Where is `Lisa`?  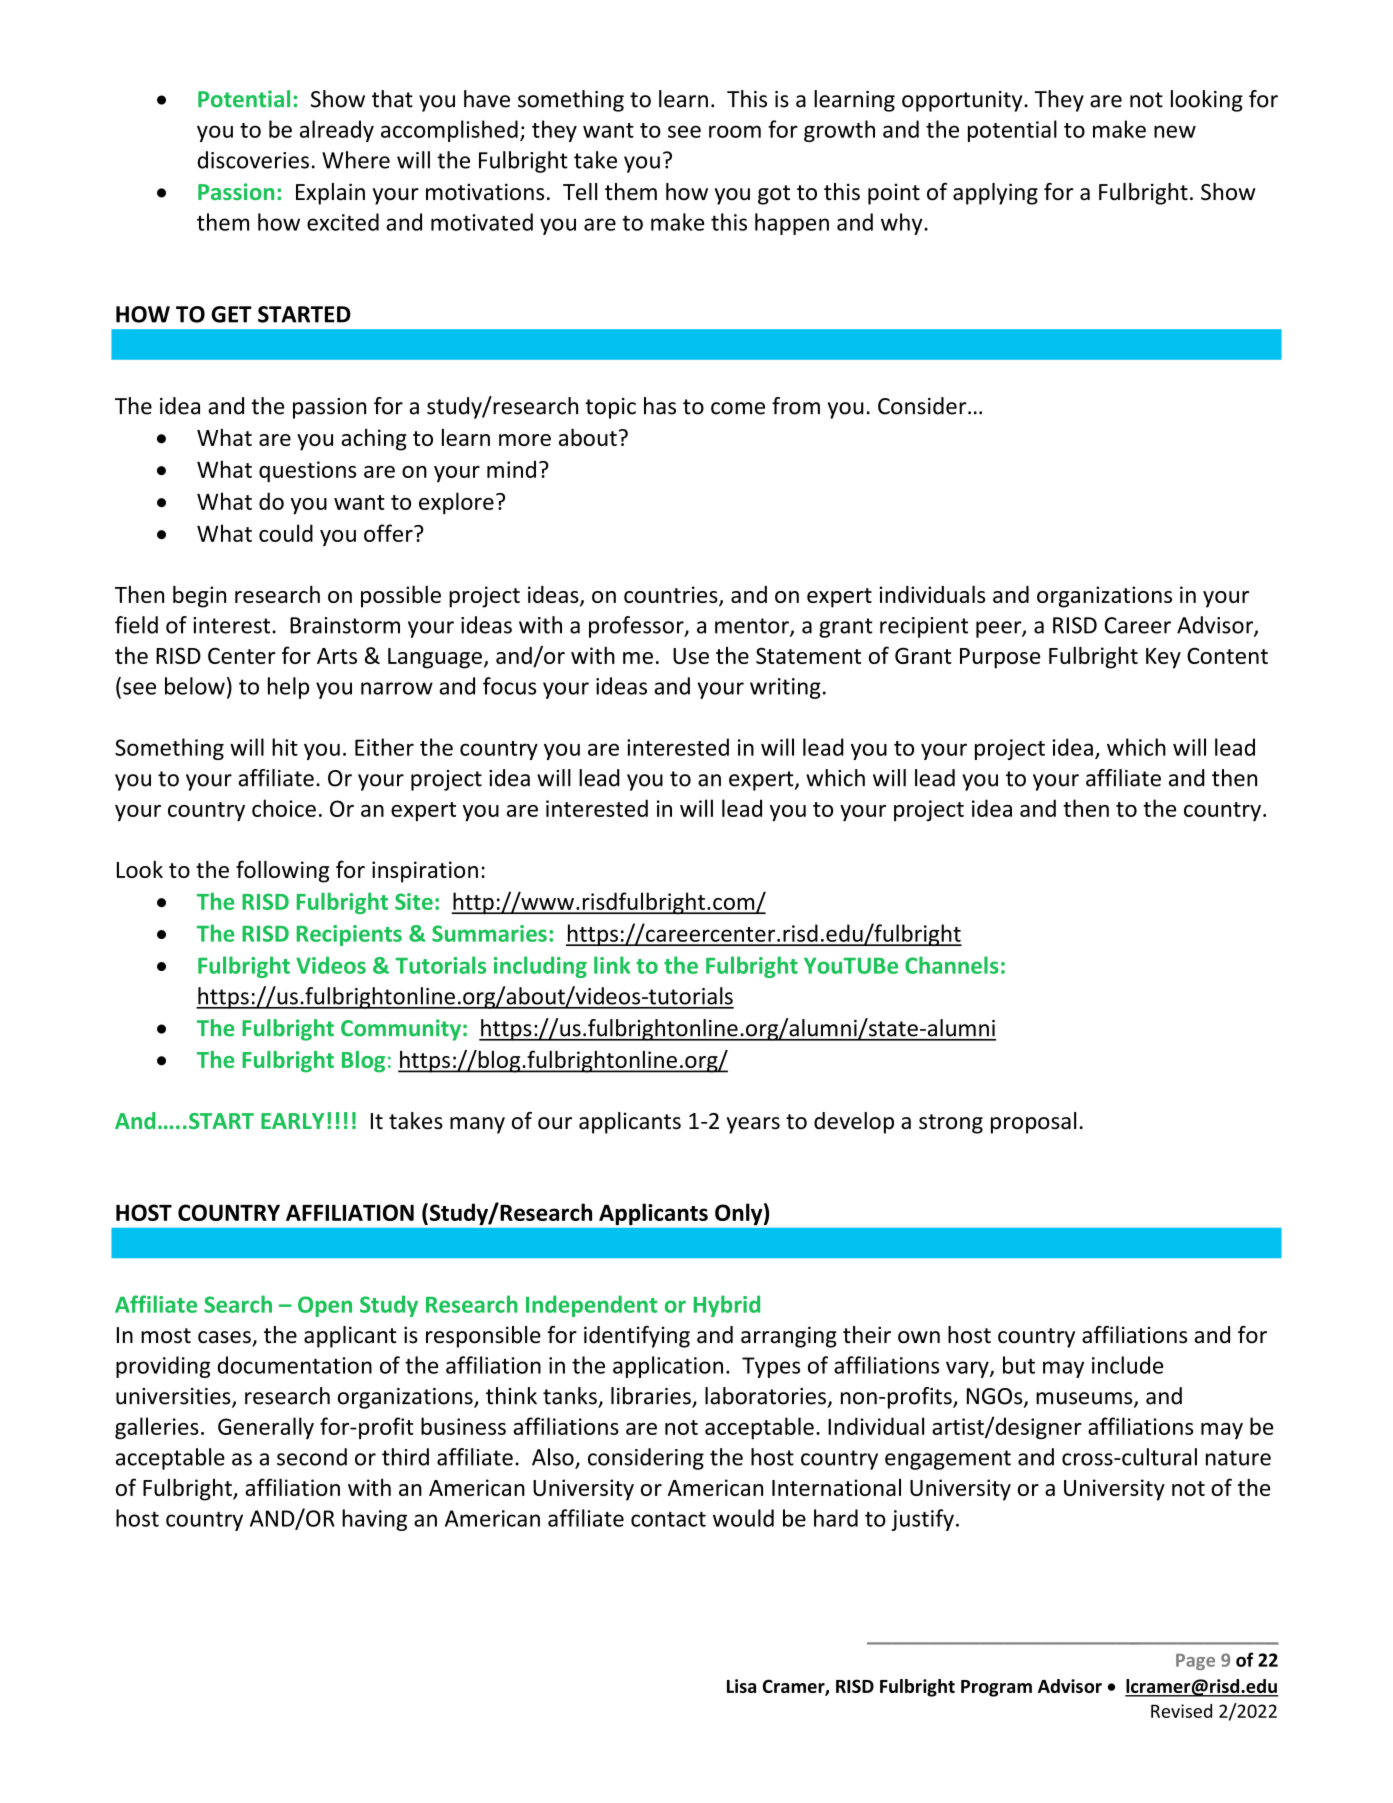
Lisa is located at coordinates (741, 1686).
